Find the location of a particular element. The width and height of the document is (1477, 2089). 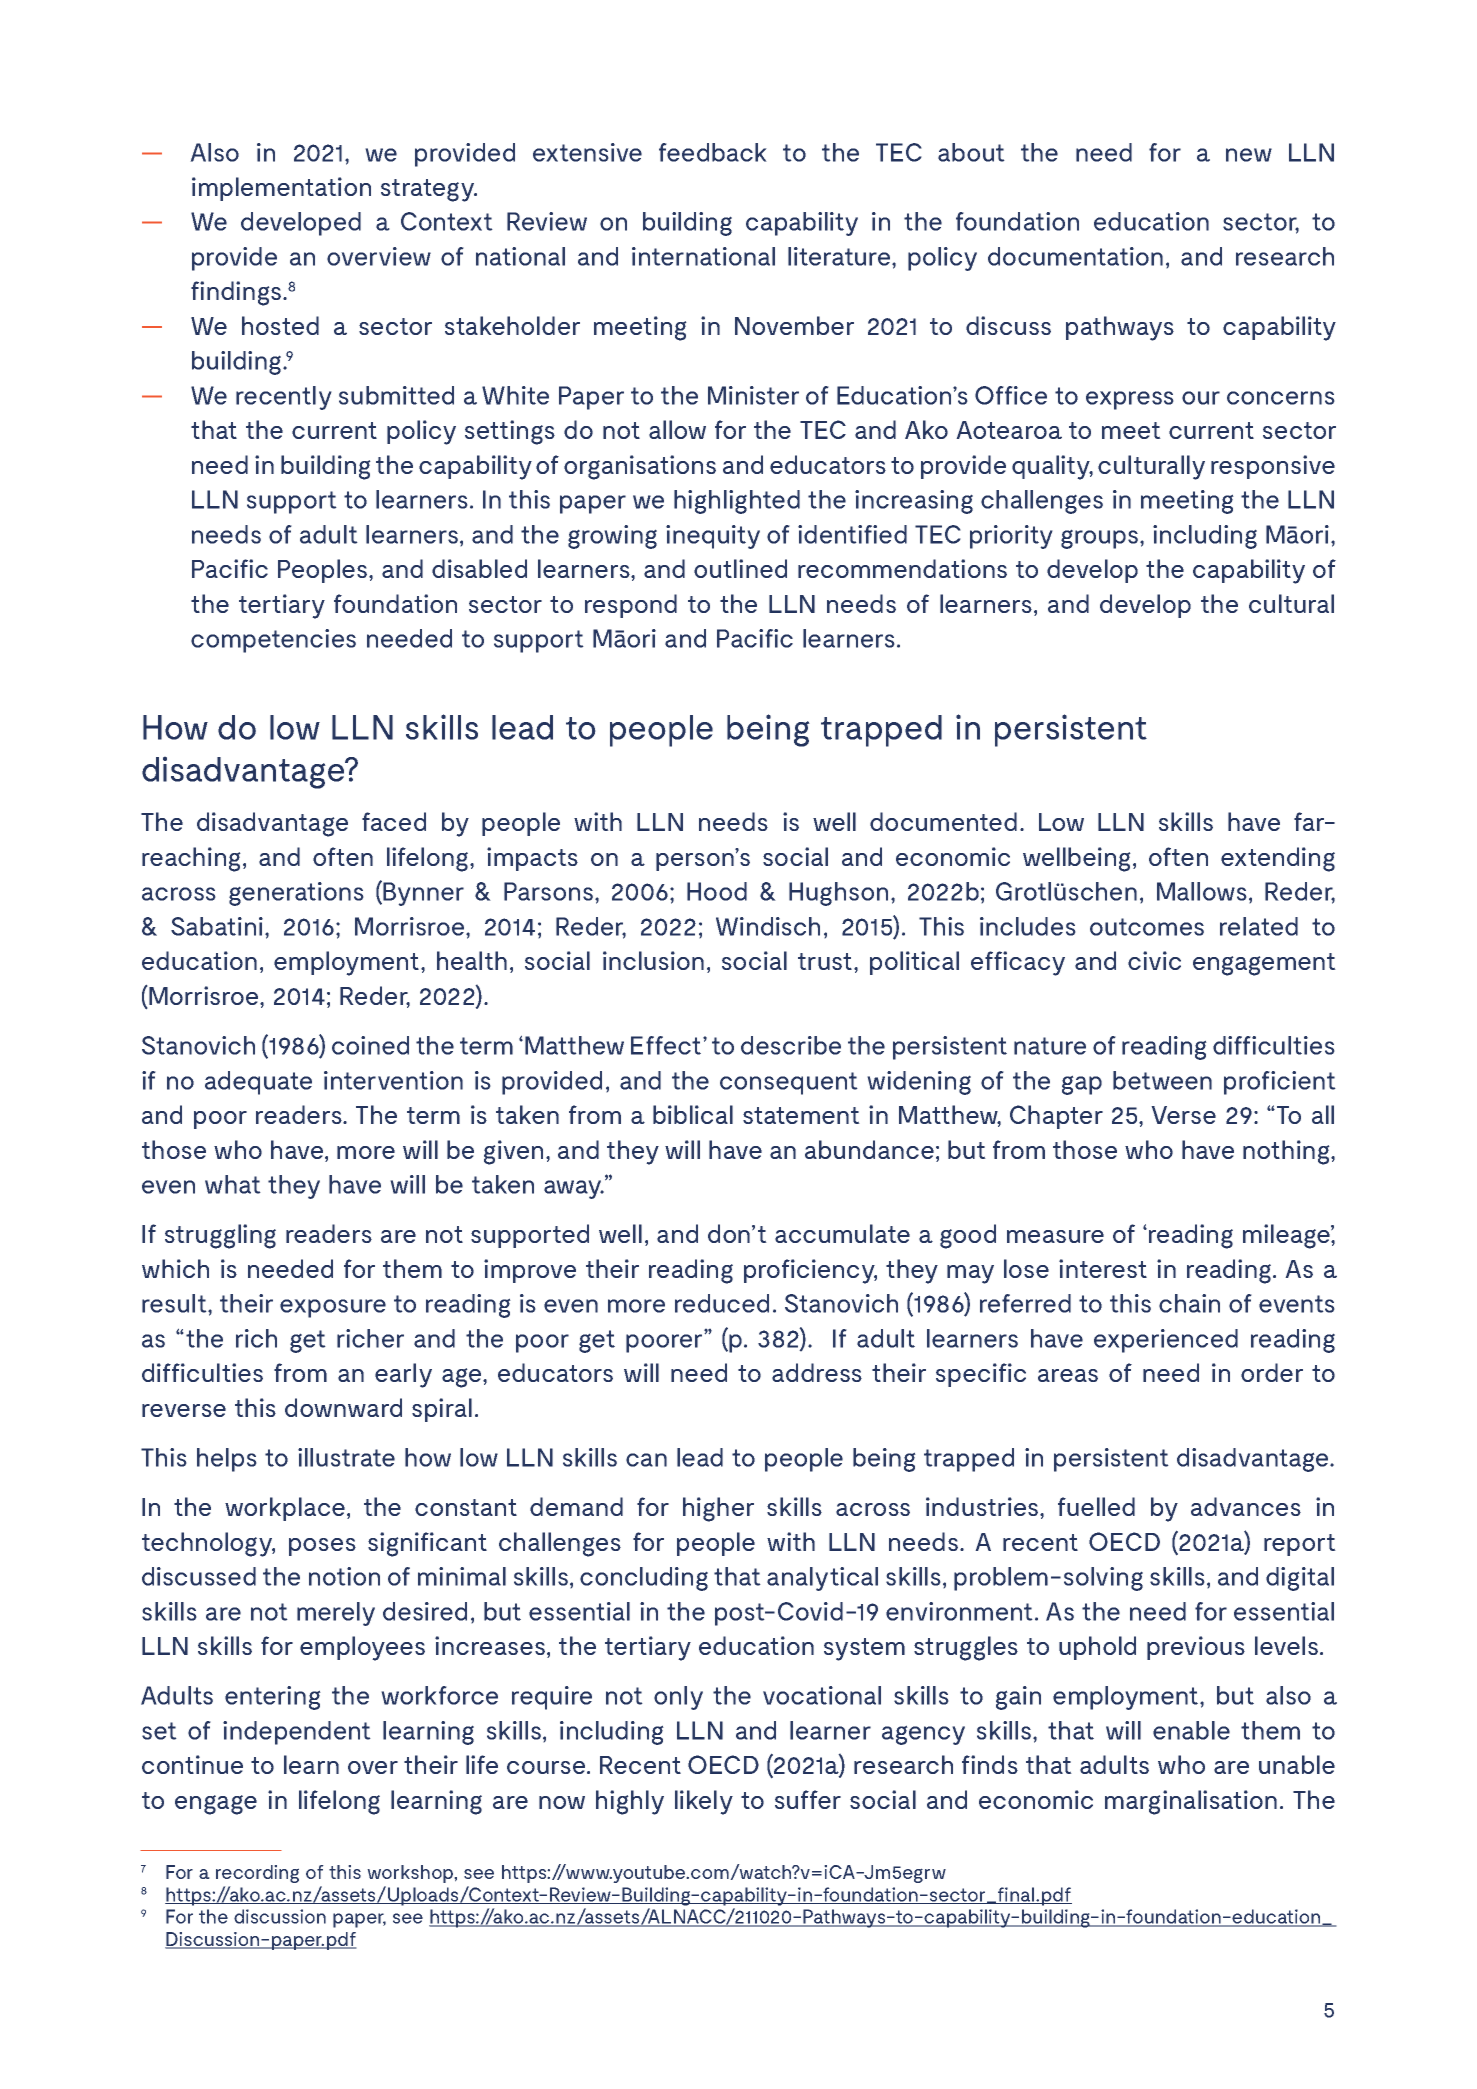

likely is located at coordinates (704, 1802).
